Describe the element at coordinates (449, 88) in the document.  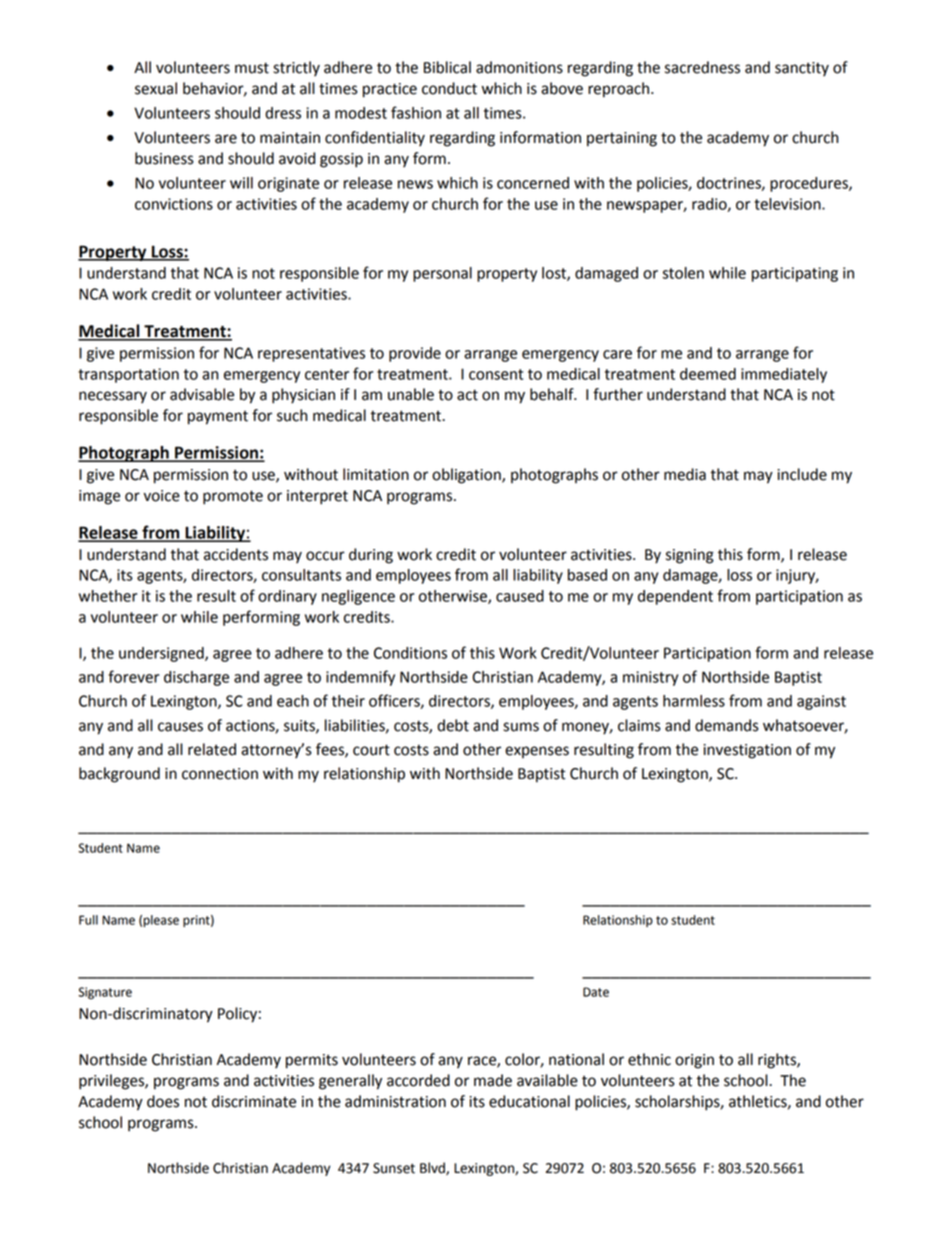
I see `conduct` at that location.
